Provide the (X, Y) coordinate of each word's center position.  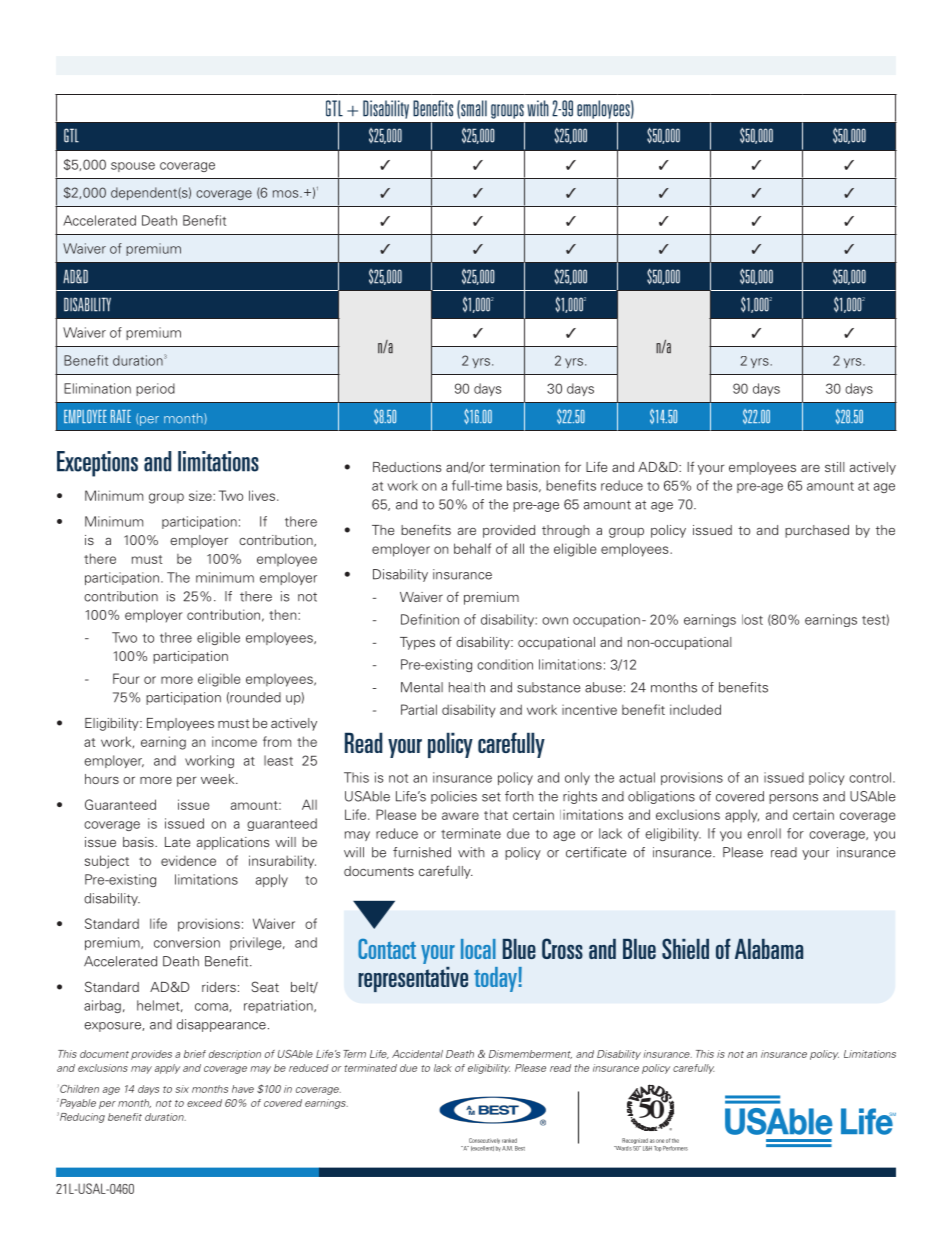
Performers (675, 1148)
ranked (509, 1140)
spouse (133, 167)
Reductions (407, 467)
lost (752, 619)
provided (509, 531)
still (835, 467)
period (155, 389)
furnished (422, 852)
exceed (204, 1103)
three (176, 637)
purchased (817, 531)
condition (505, 664)
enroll (764, 833)
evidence (188, 860)
